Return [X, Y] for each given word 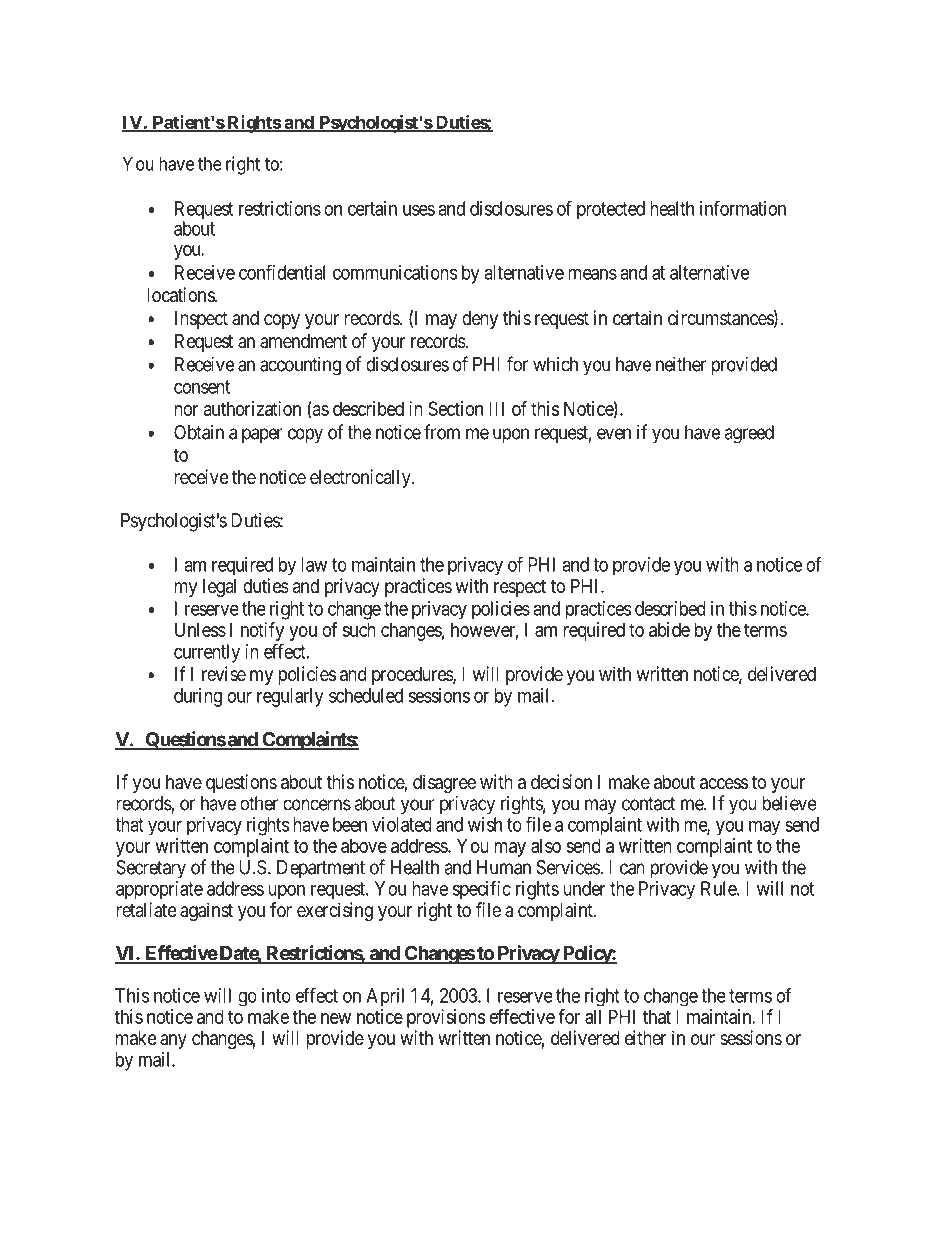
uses [419, 210]
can [632, 869]
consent [202, 387]
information [743, 208]
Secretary [151, 869]
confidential [282, 272]
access [724, 784]
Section [455, 408]
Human [504, 867]
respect [520, 588]
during [198, 697]
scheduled [366, 695]
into [276, 995]
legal [219, 588]
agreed [749, 434]
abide [669, 629]
